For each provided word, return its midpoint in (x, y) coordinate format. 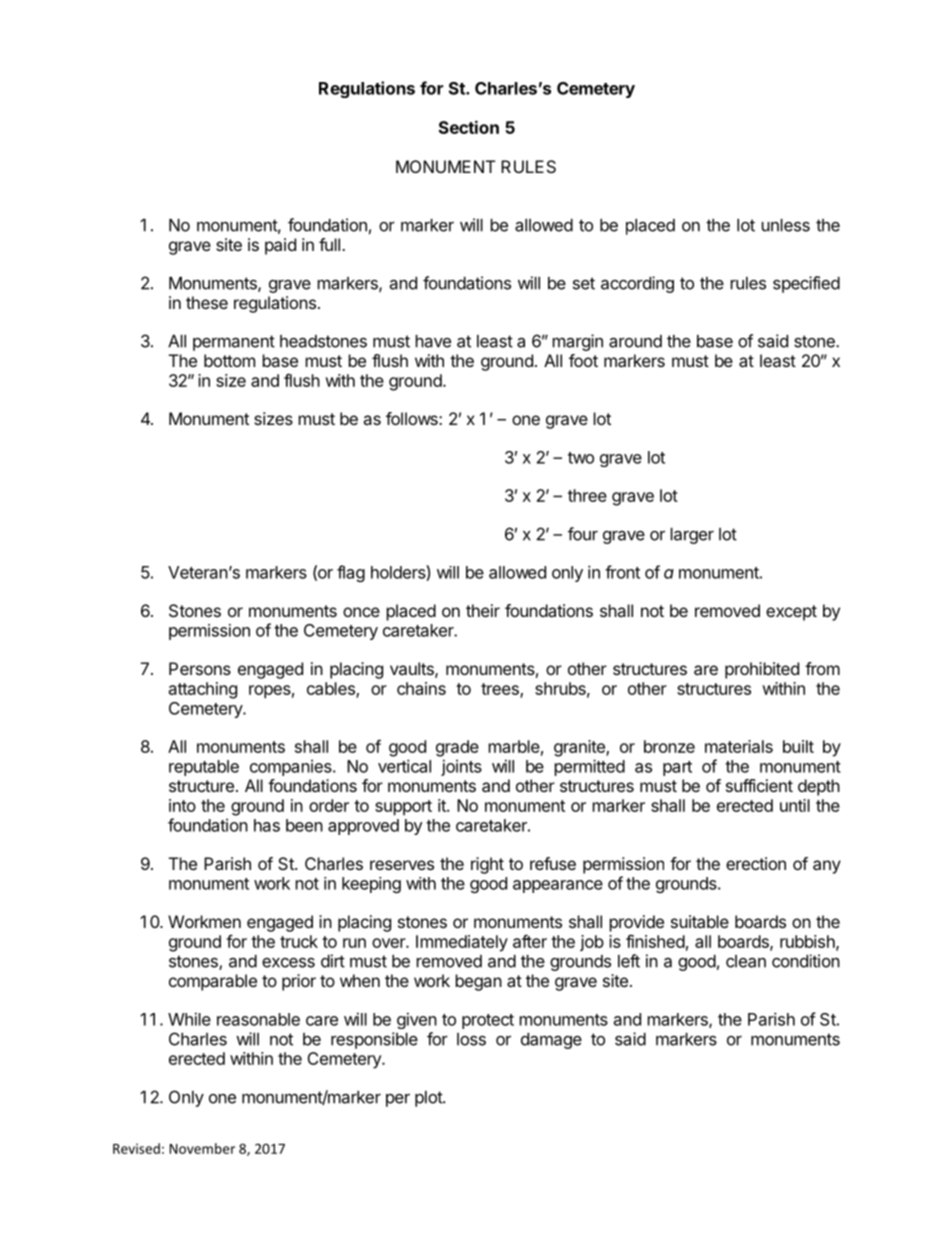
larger (692, 536)
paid (280, 246)
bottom (229, 360)
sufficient (759, 785)
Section (469, 127)
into (182, 805)
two (581, 458)
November (202, 1148)
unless (786, 225)
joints (461, 767)
